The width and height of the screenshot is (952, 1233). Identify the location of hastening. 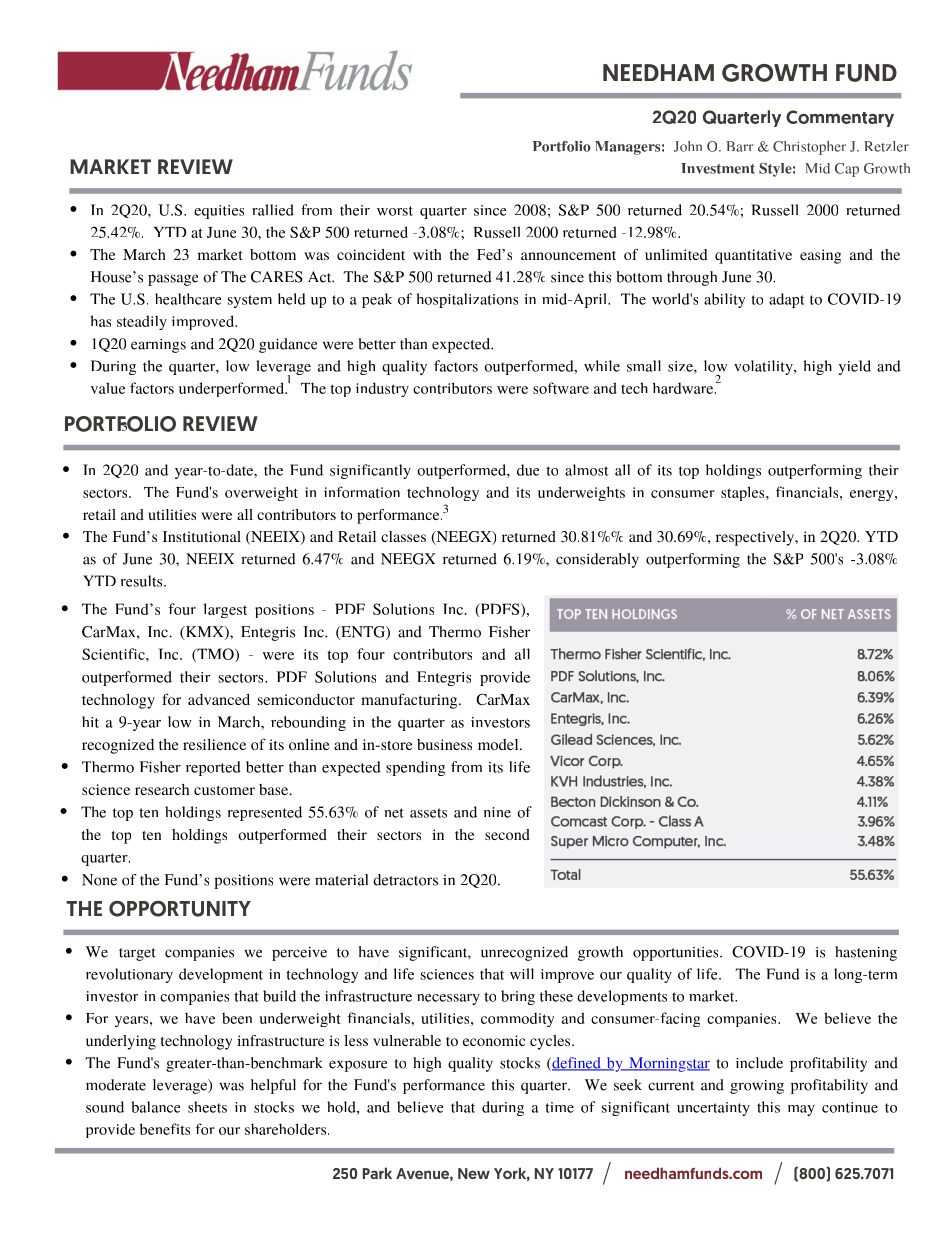
(866, 953).
